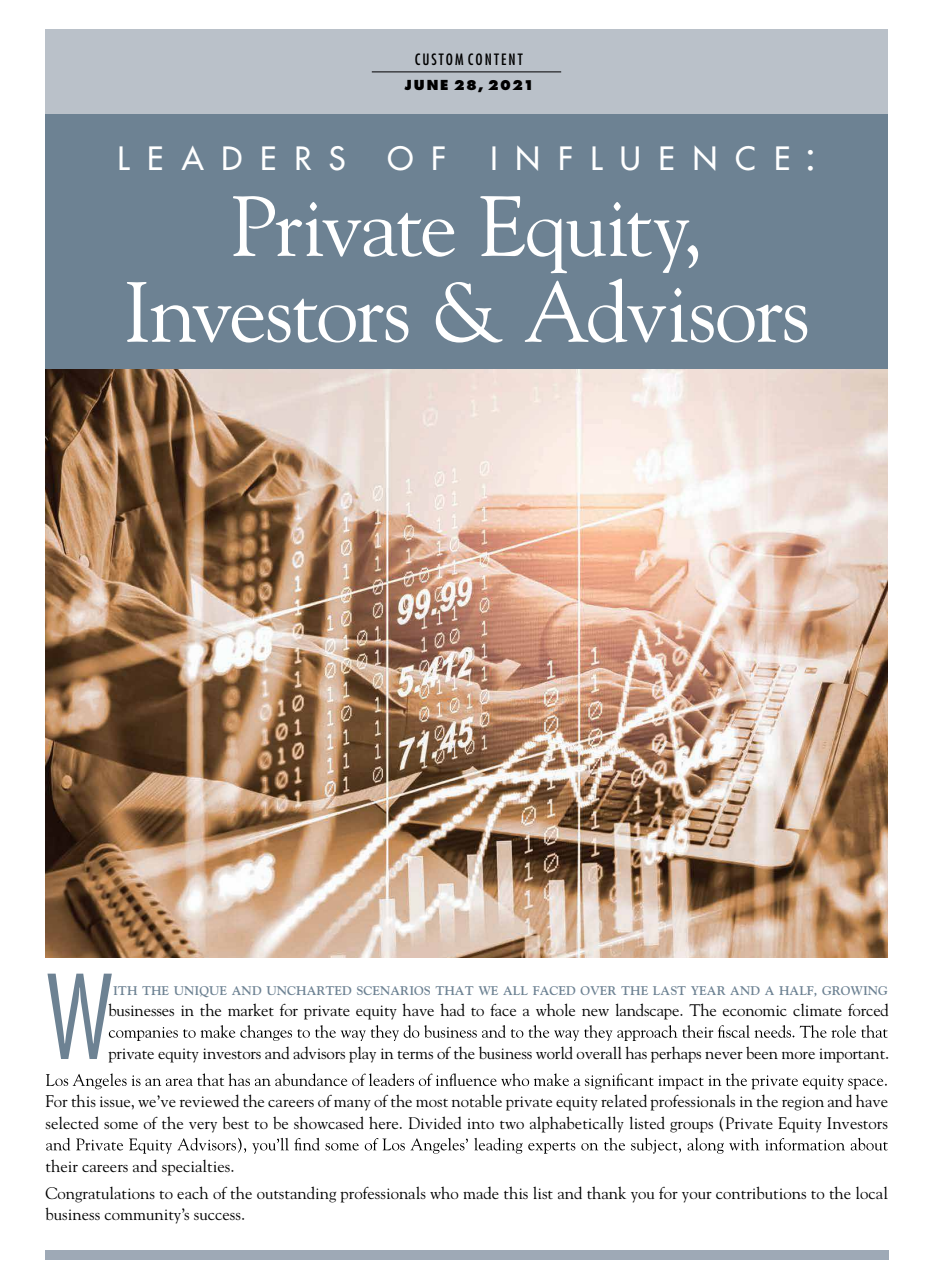 This document has width=933, height=1288. What do you see at coordinates (192, 1192) in the document?
I see `each` at bounding box center [192, 1192].
